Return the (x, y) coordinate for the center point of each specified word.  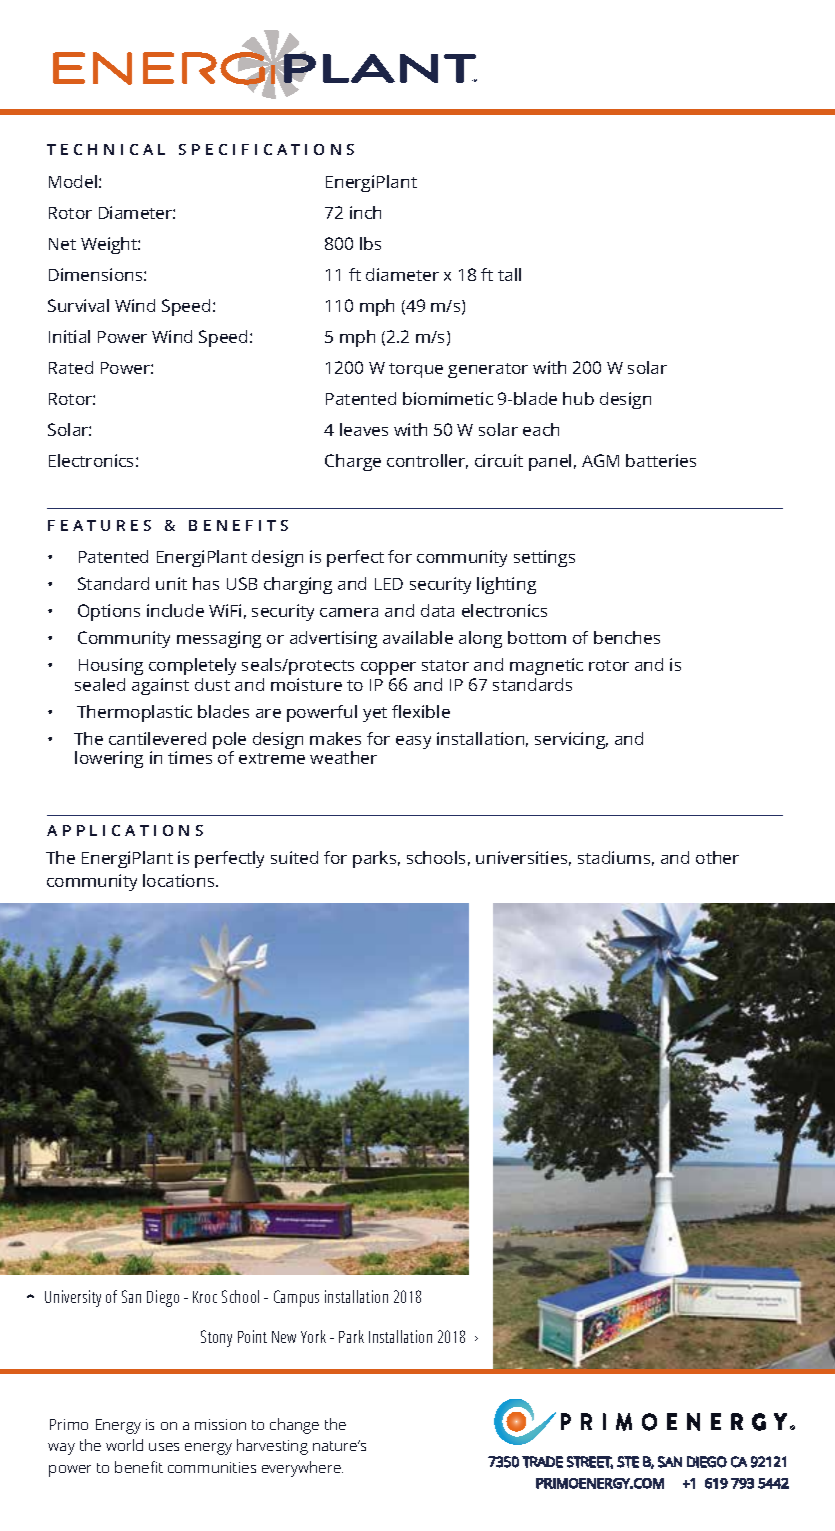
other (717, 857)
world (124, 1445)
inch (365, 212)
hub (578, 398)
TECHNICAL (106, 149)
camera (349, 612)
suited (294, 857)
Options (109, 612)
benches (627, 637)
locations (180, 880)
